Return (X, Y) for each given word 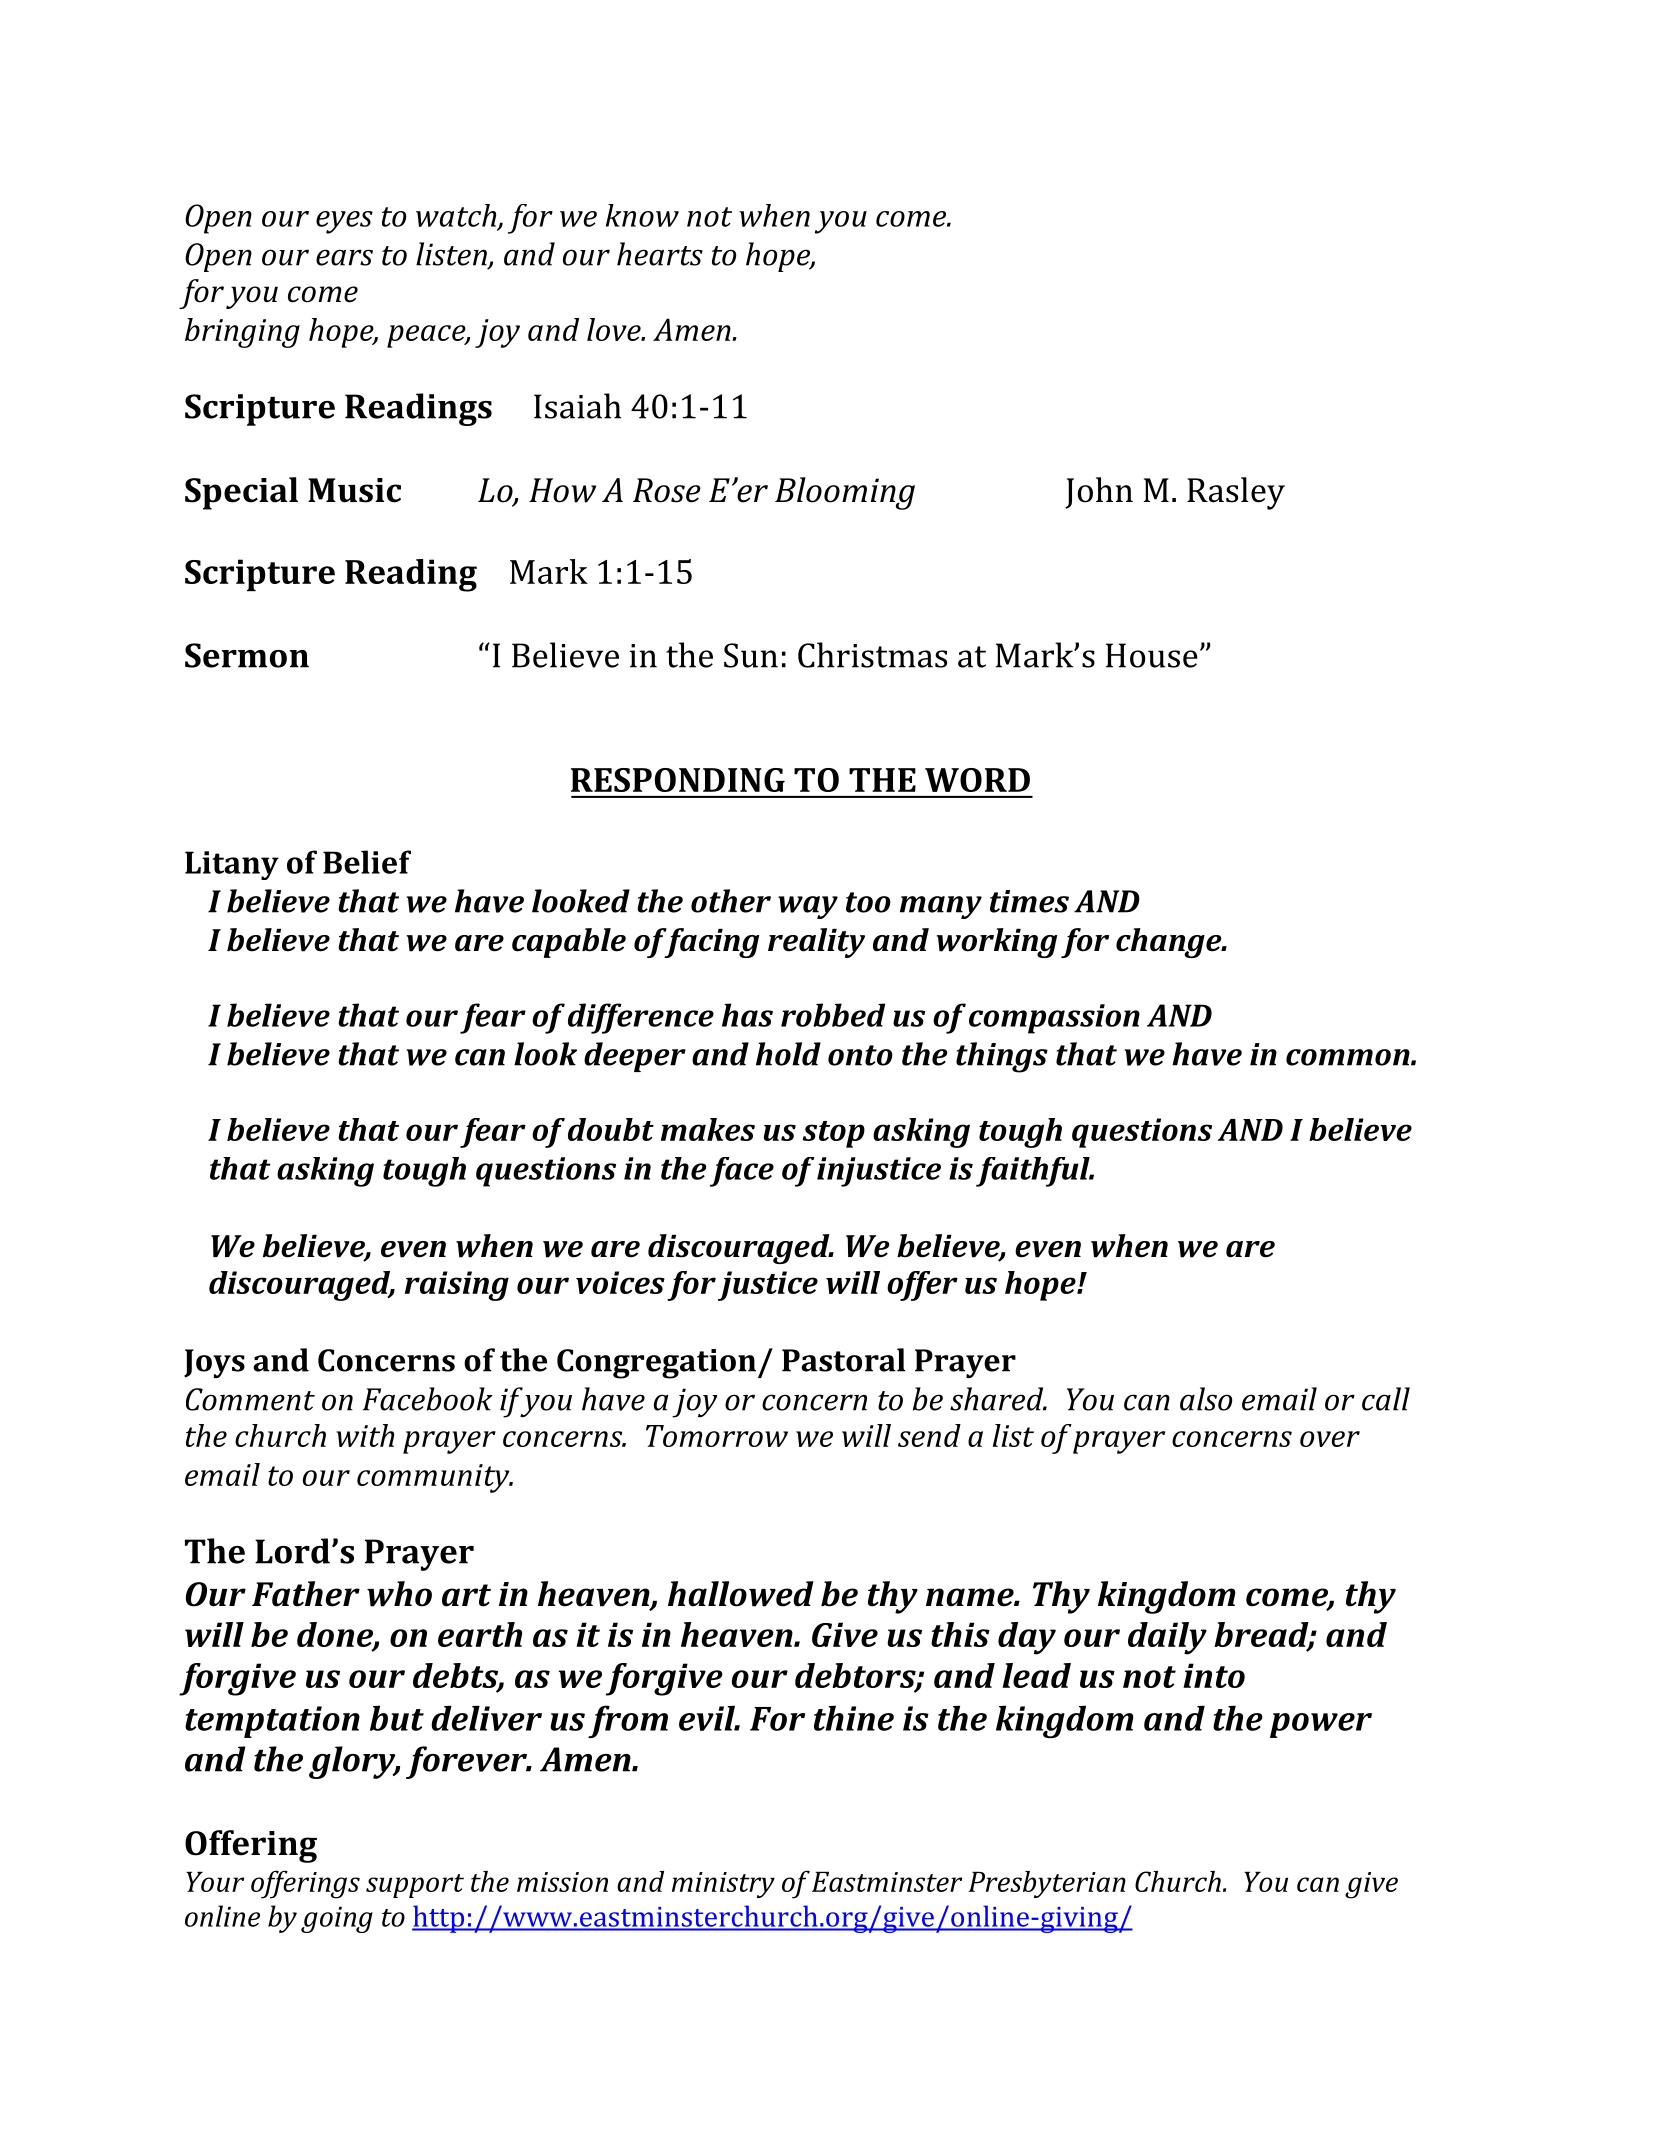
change (1169, 943)
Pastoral (843, 1360)
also (1206, 1399)
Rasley (1236, 493)
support (415, 1886)
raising (457, 1286)
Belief (367, 862)
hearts (660, 254)
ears (344, 257)
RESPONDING (678, 780)
